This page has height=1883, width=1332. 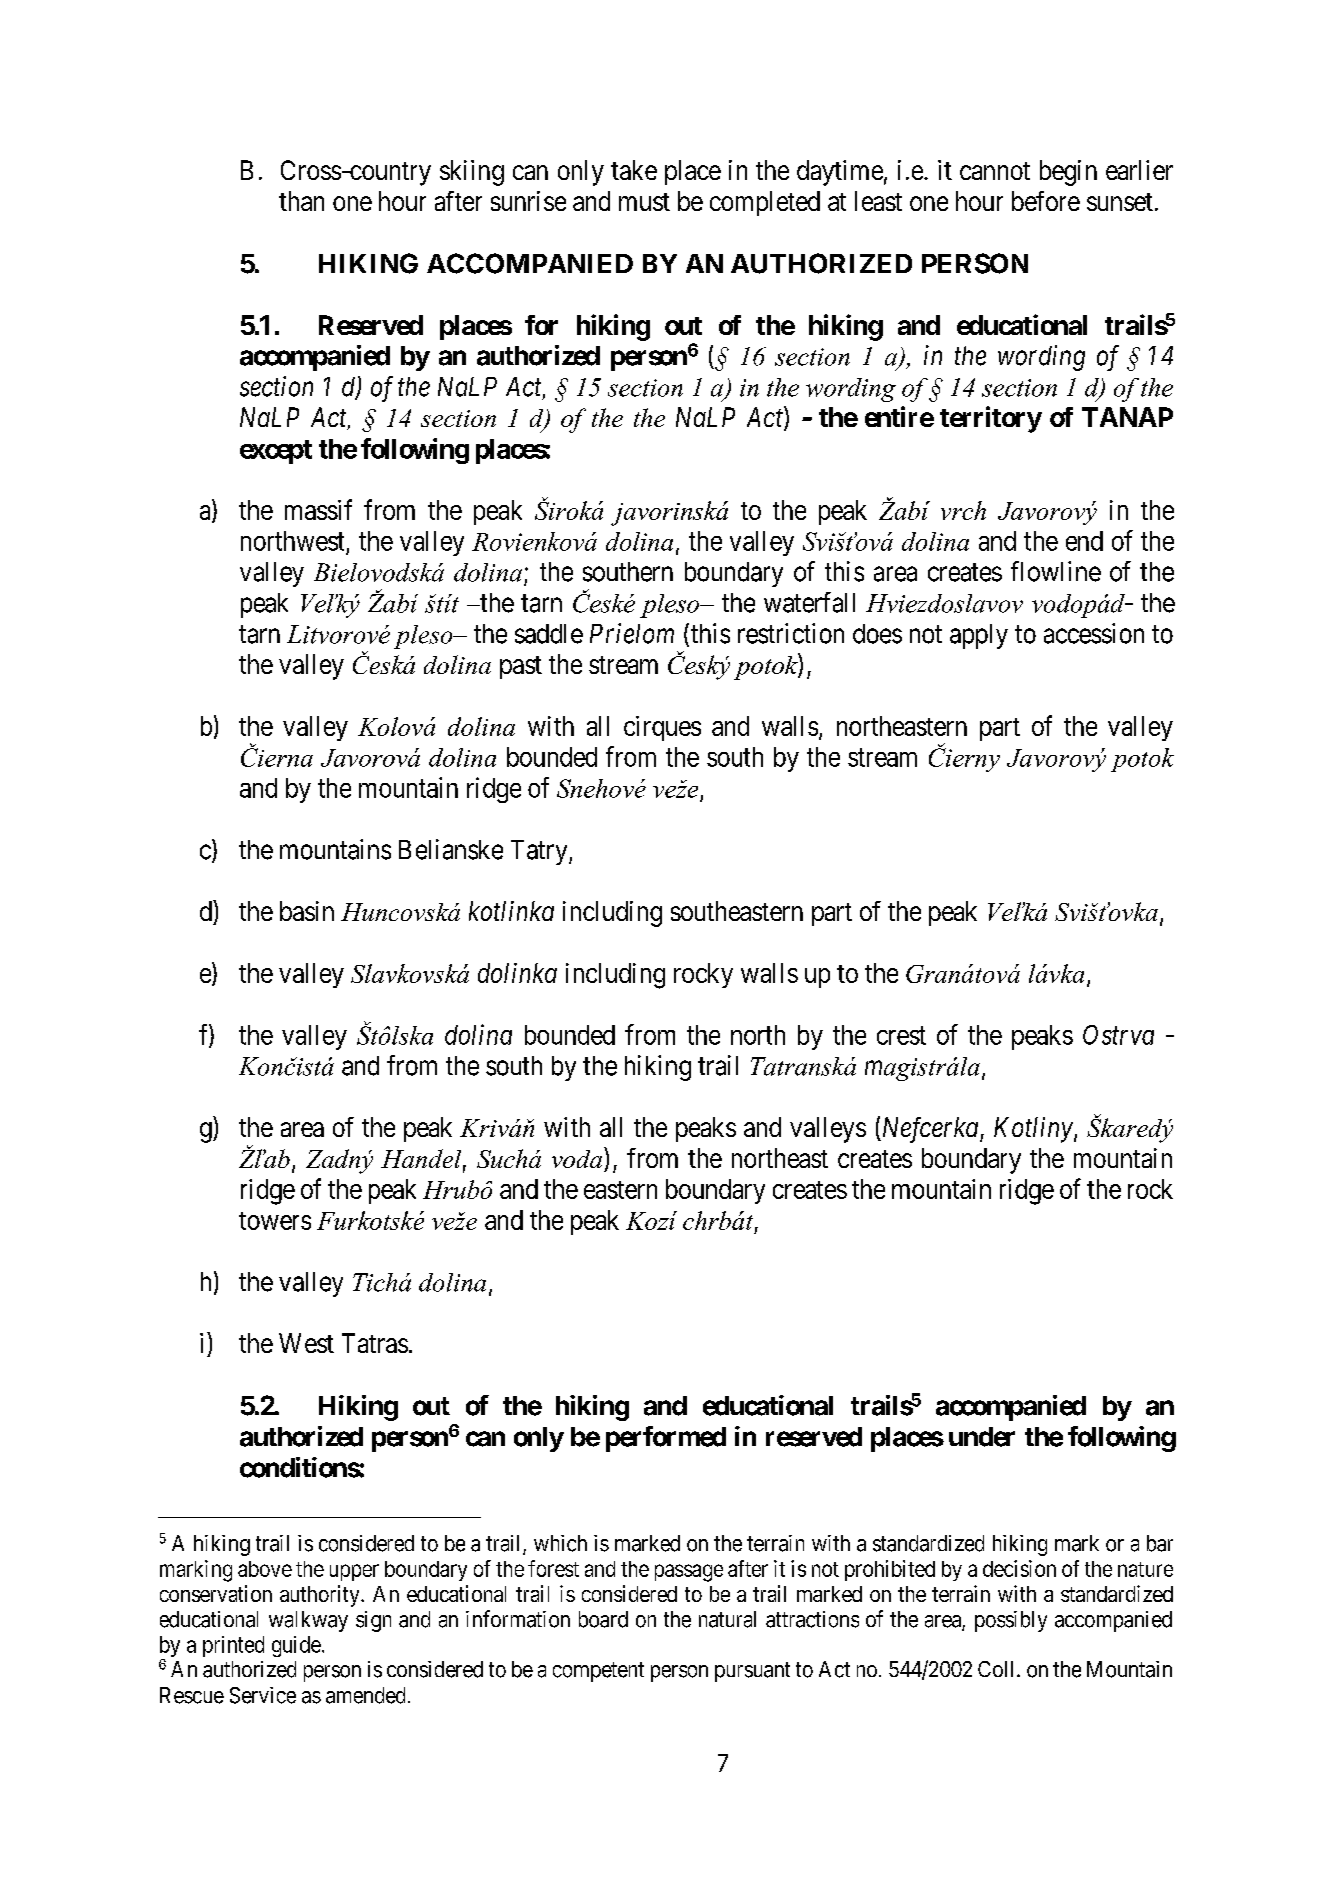 What do you see at coordinates (666, 1439) in the page?
I see `performed` at bounding box center [666, 1439].
